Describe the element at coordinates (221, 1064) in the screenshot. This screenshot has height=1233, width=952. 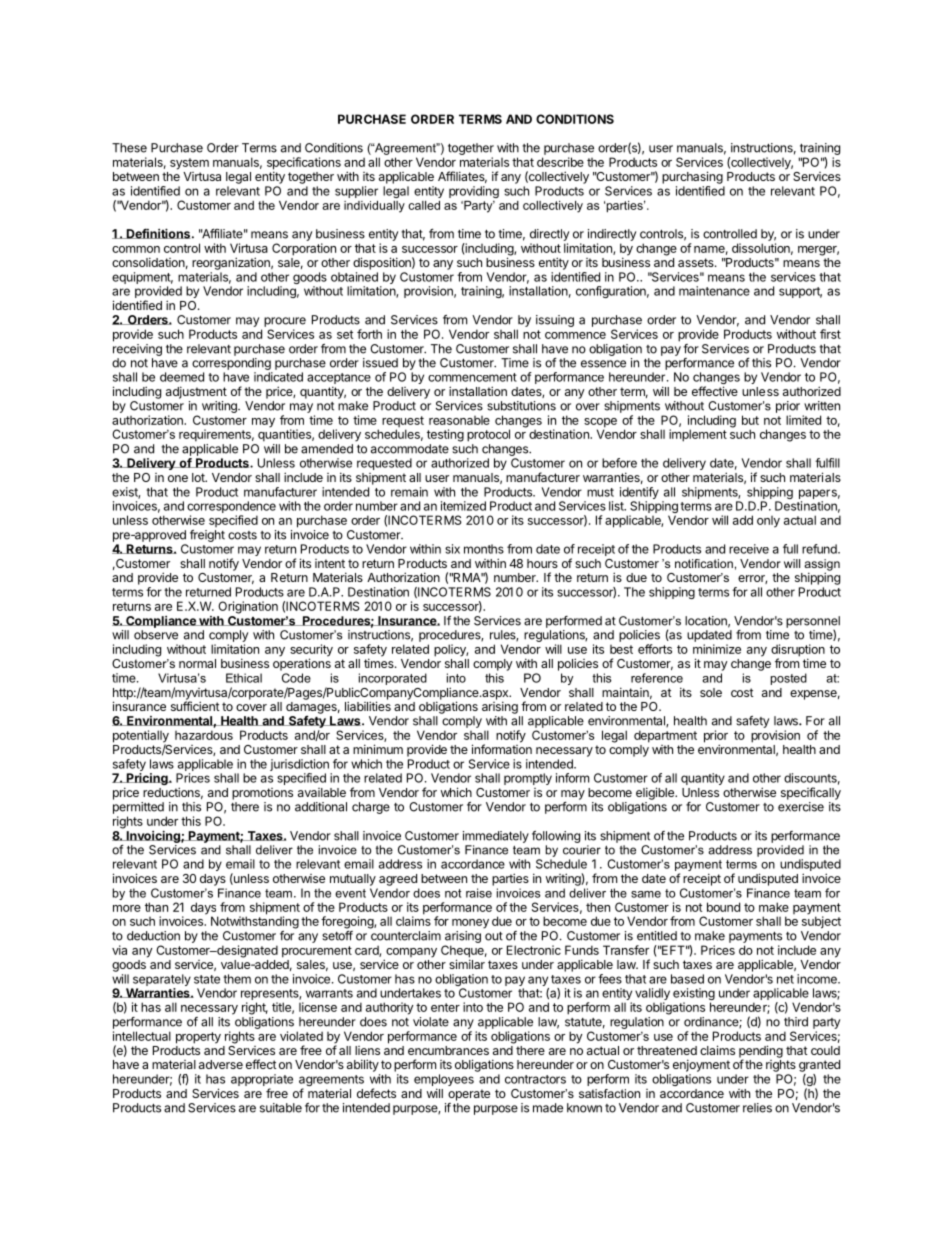
I see `adverse` at that location.
